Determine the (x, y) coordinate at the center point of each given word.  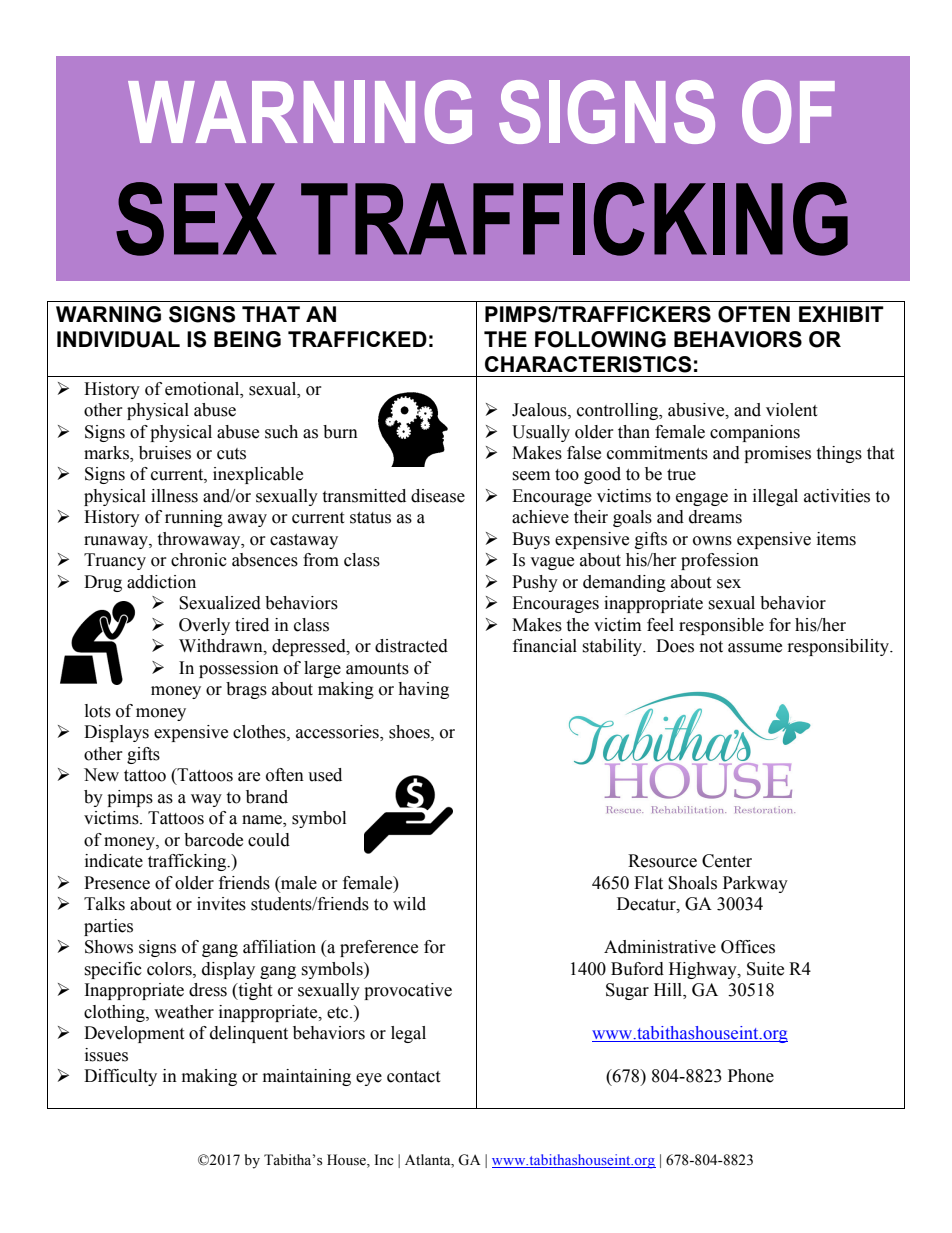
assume (755, 648)
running (194, 518)
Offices (748, 947)
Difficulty (120, 1077)
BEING (247, 339)
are (249, 777)
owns (712, 541)
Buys (531, 540)
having (423, 690)
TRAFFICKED (357, 339)
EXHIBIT (841, 314)
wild (409, 904)
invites (221, 904)
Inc (383, 1159)
